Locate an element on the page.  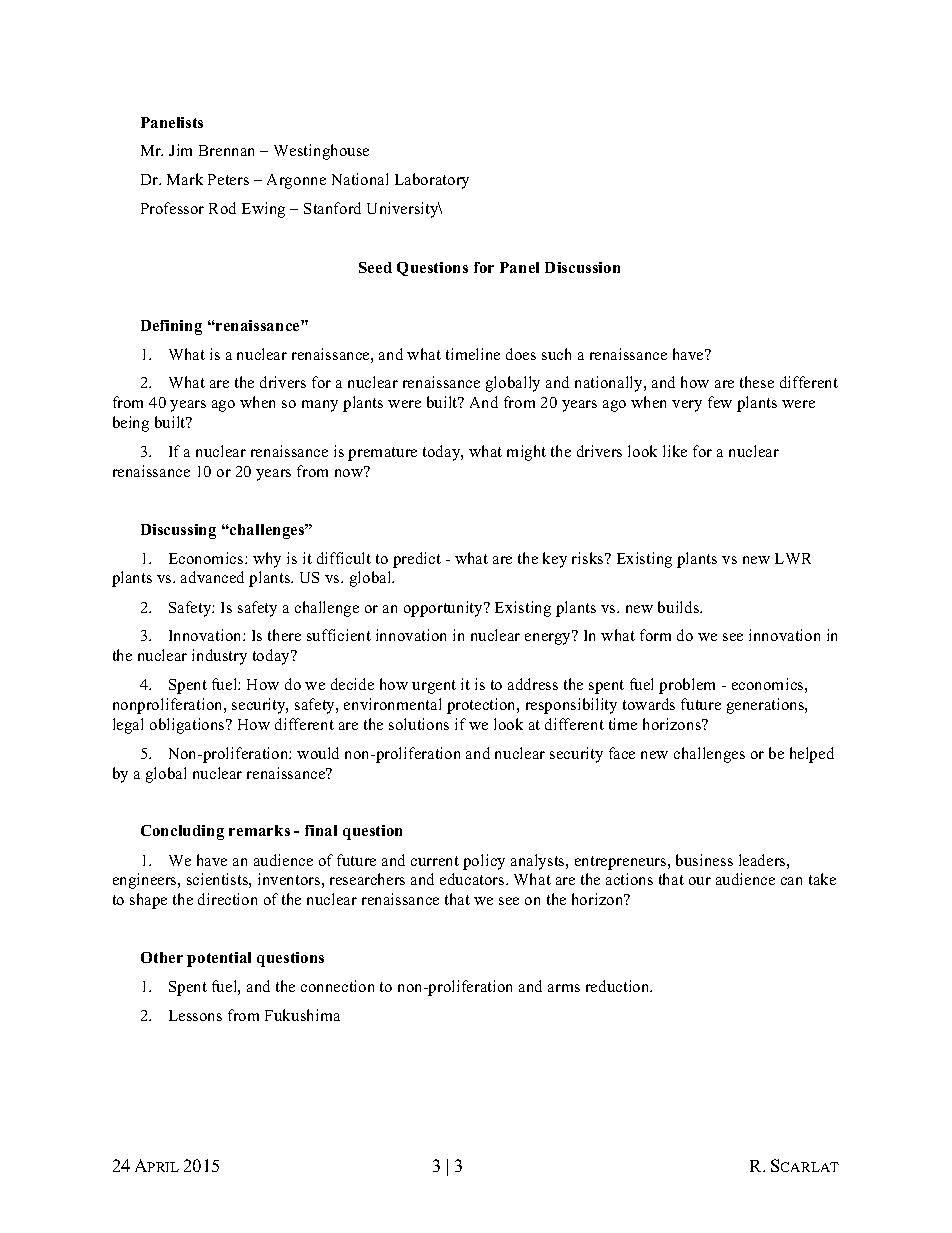
Lessons is located at coordinates (195, 1015).
